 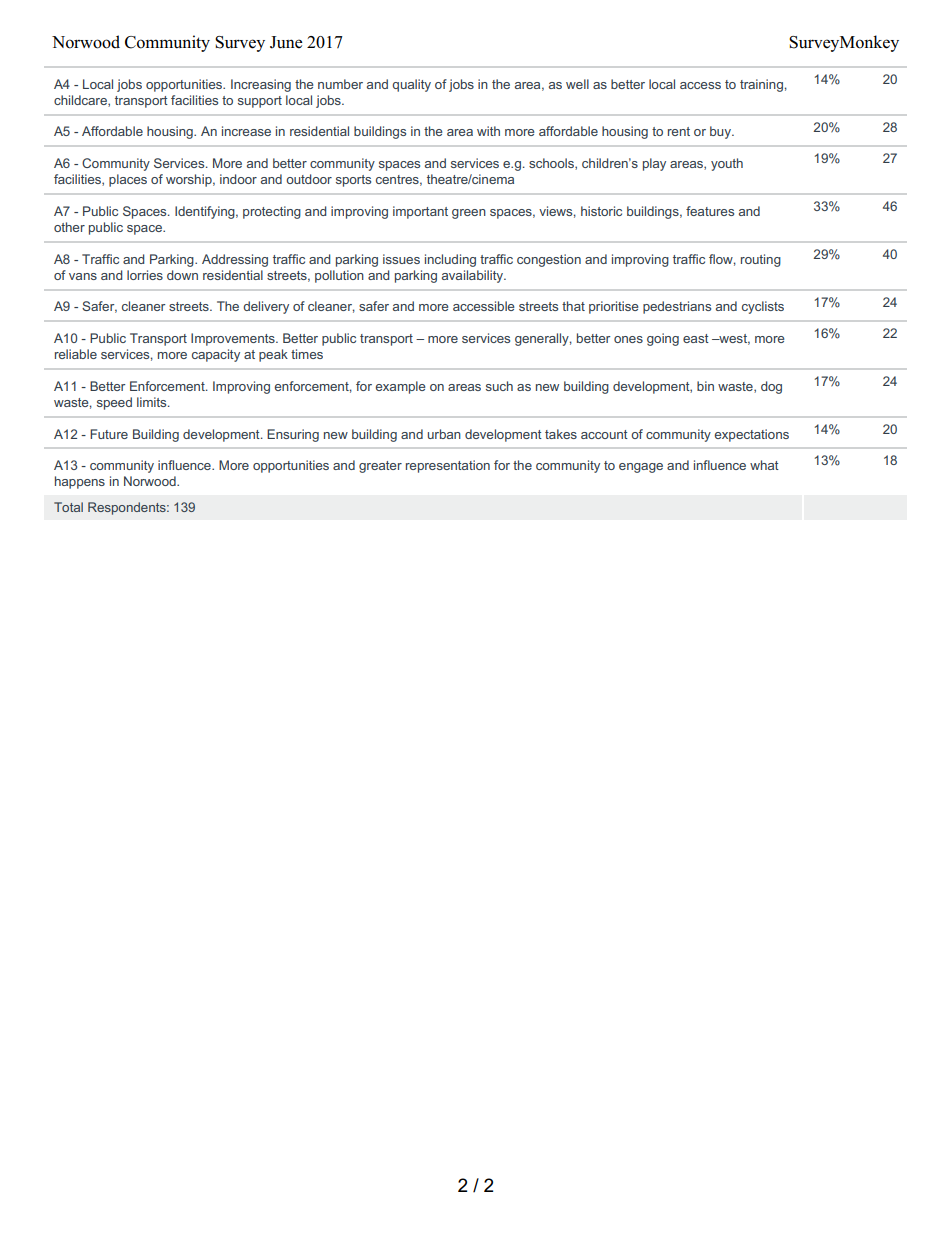 I want to click on quality, so click(x=411, y=85).
